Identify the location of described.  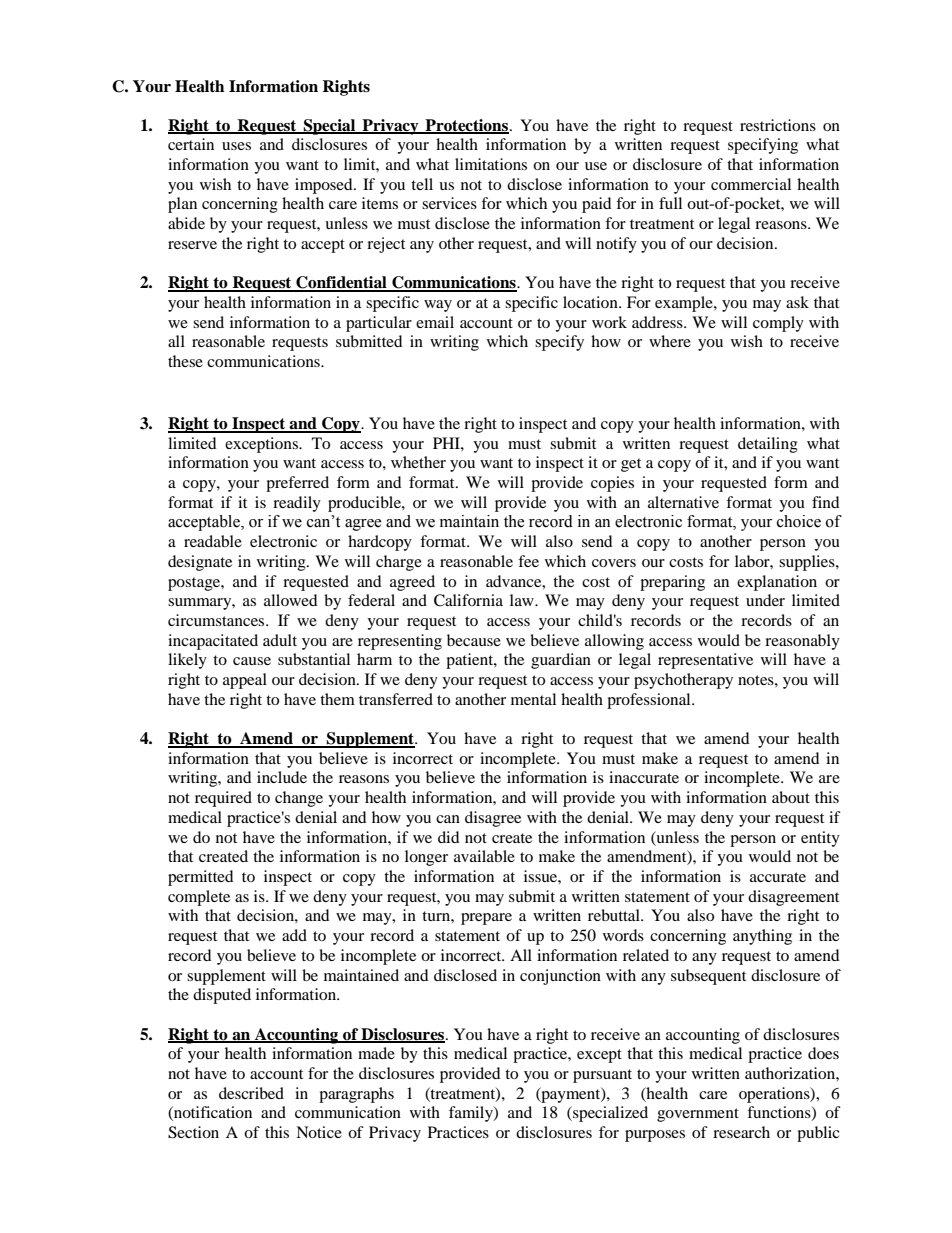
(251, 1093).
